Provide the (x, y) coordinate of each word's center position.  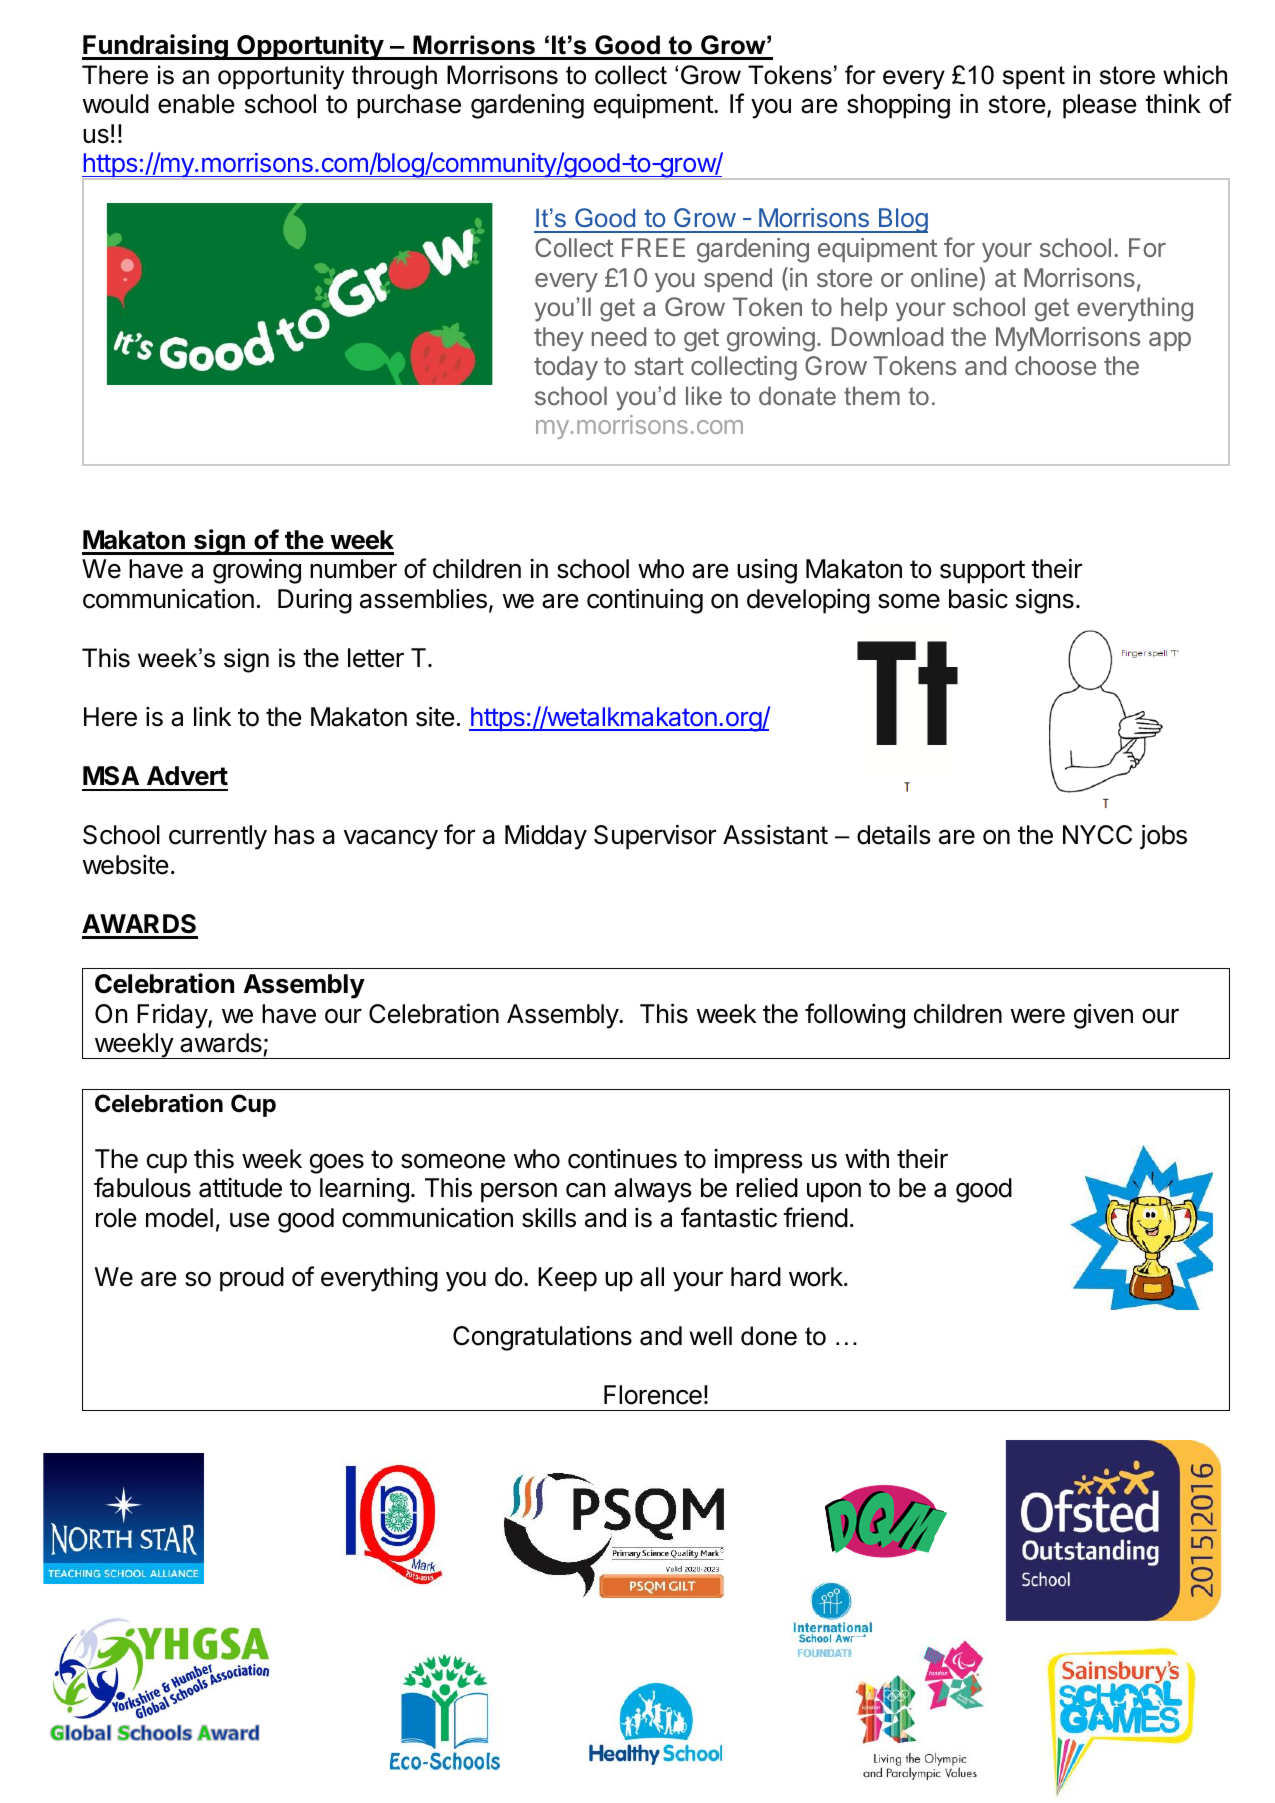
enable (196, 104)
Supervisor (655, 837)
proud (252, 1279)
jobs (1163, 837)
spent (1034, 77)
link (212, 716)
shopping (898, 106)
